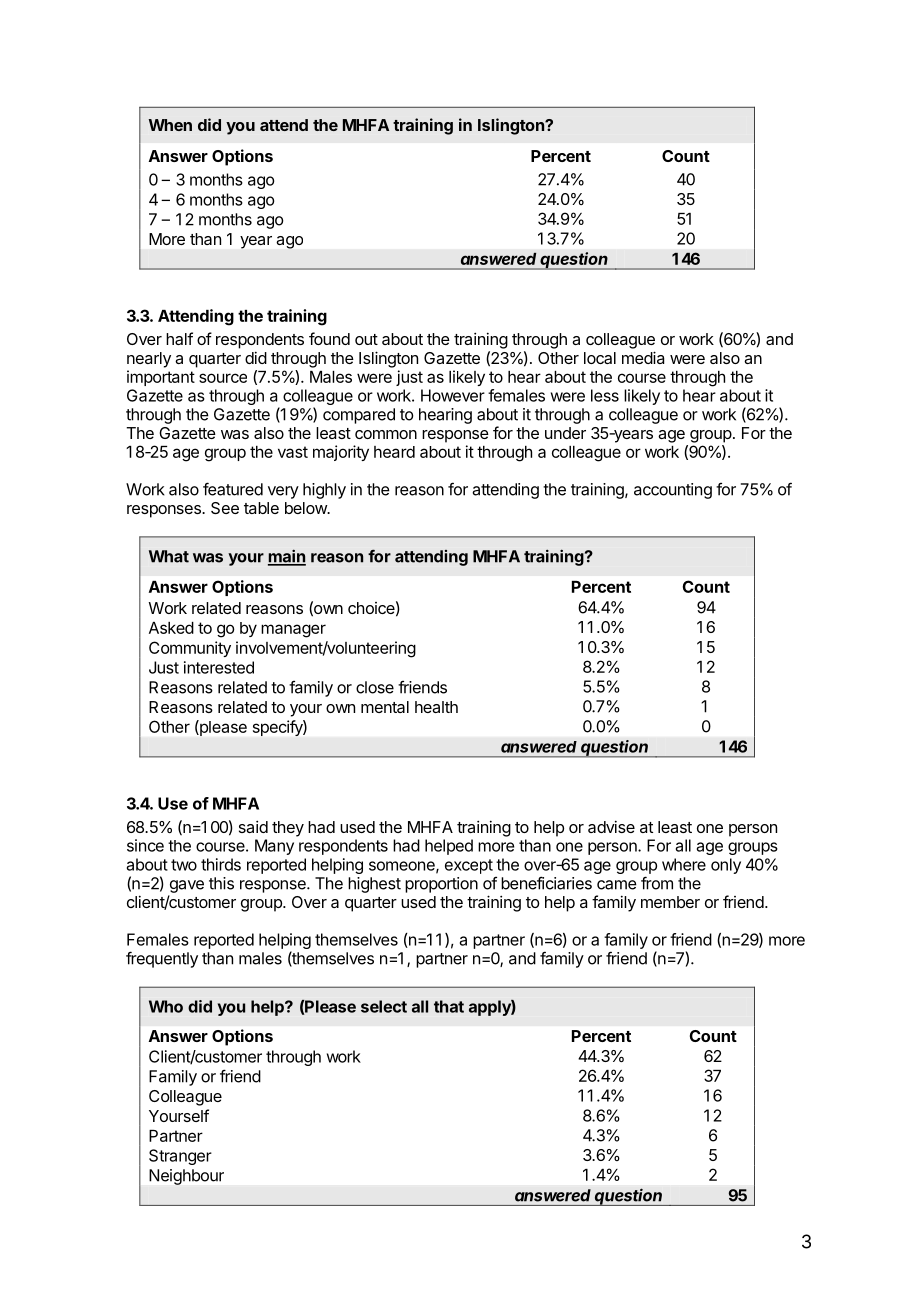  I want to click on found, so click(329, 338).
